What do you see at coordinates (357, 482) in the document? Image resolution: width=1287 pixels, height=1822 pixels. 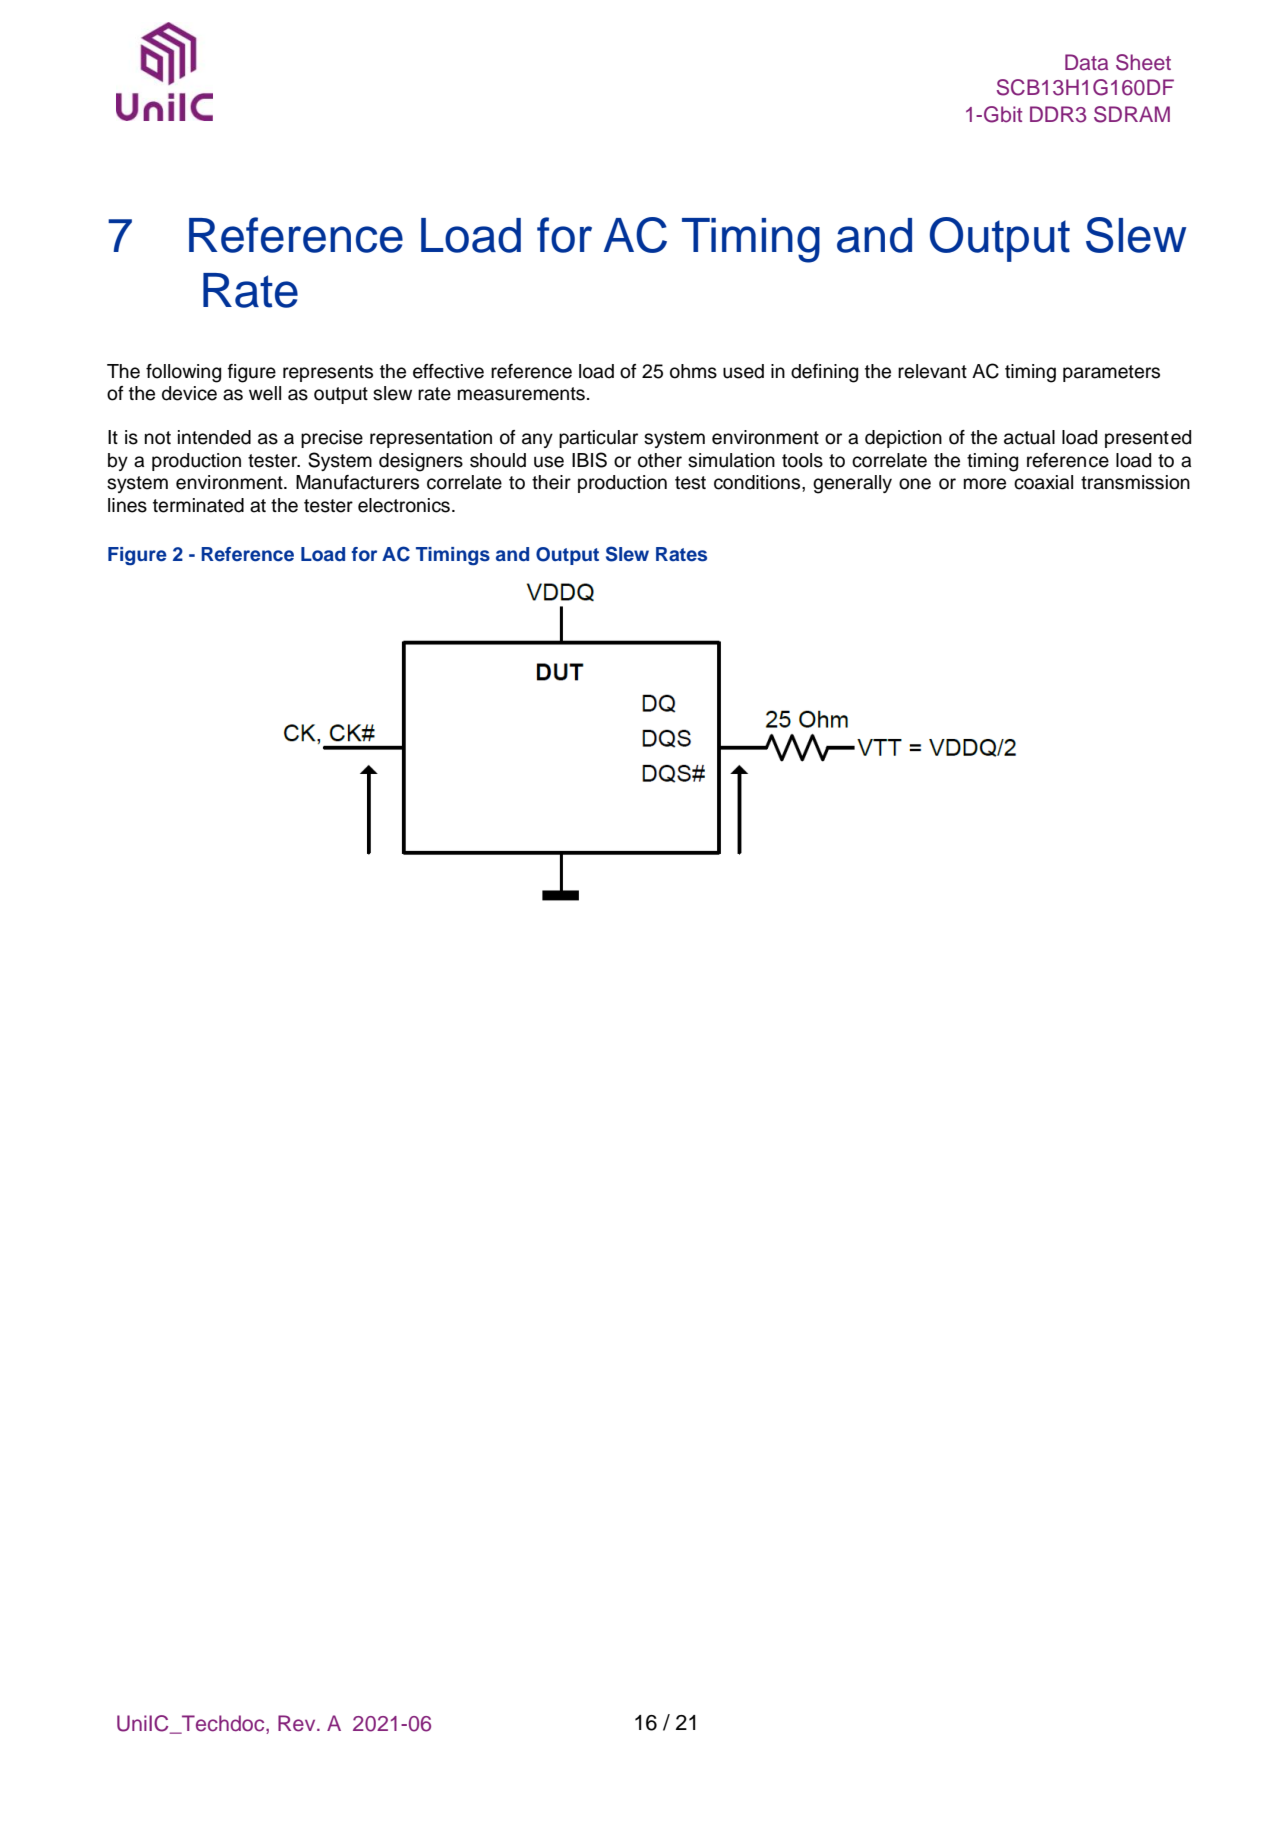 I see `Manufacturers` at bounding box center [357, 482].
